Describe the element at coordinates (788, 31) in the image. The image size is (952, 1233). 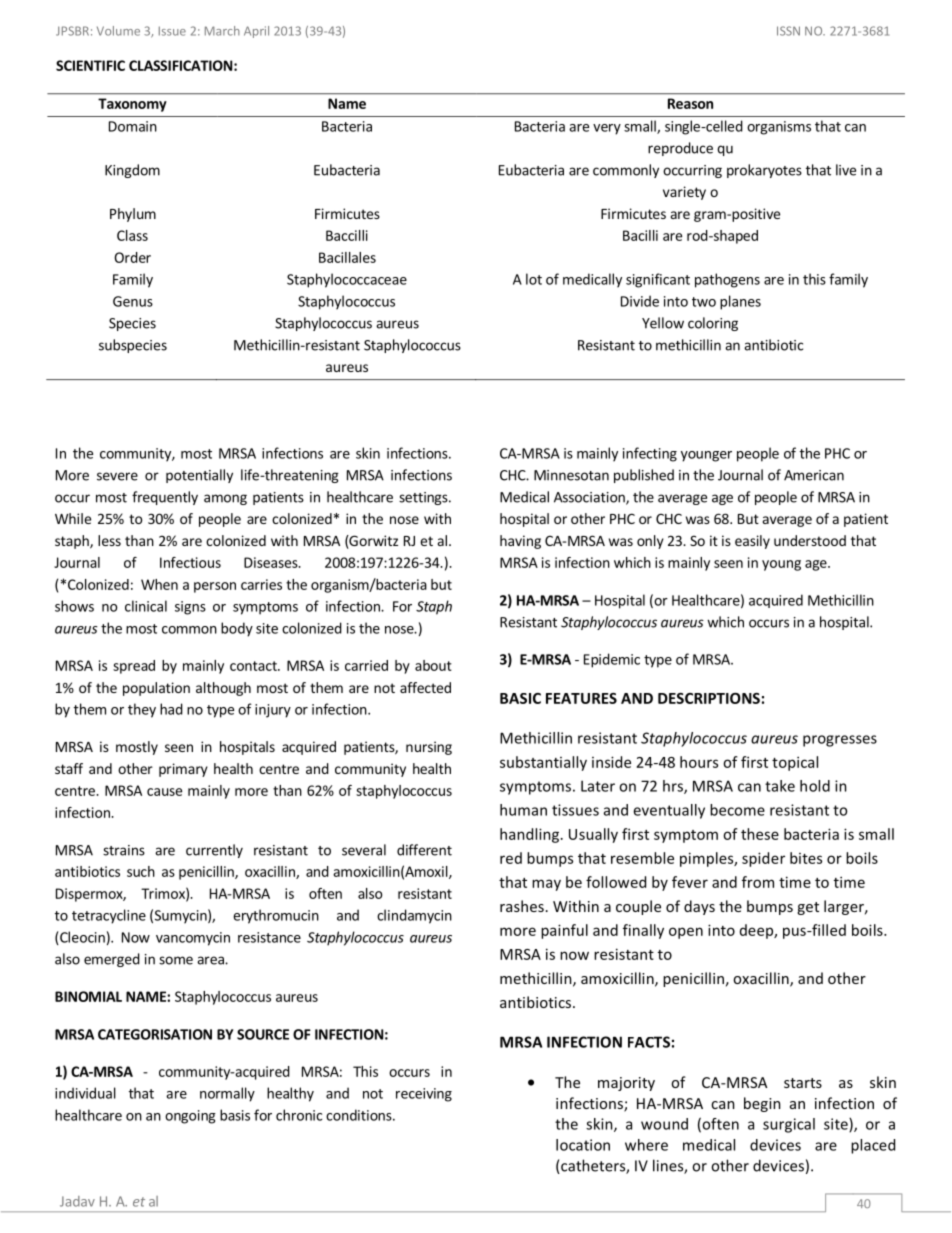
I see `ISSN` at that location.
